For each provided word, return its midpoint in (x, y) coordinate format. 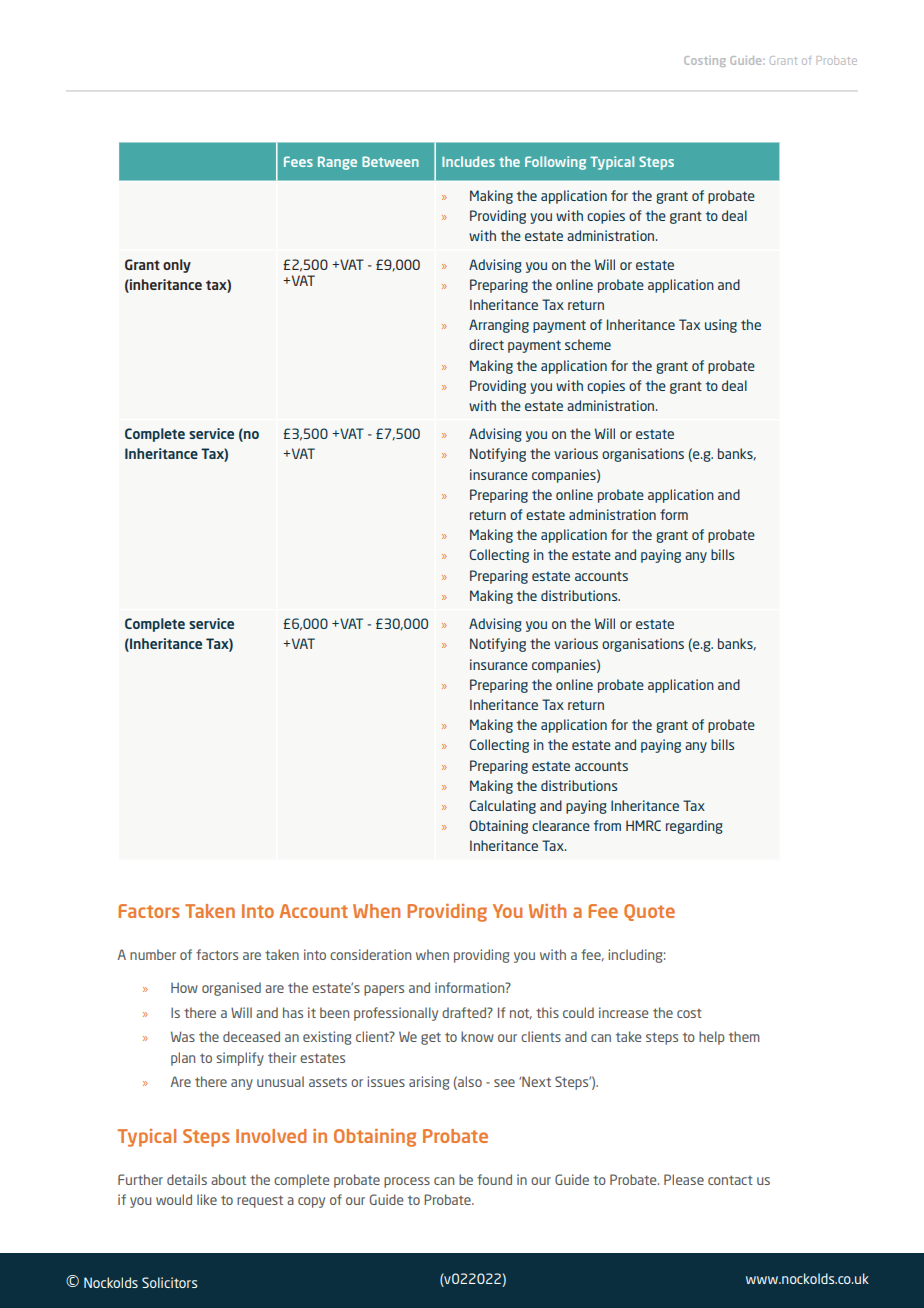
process (407, 1182)
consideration (370, 954)
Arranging (499, 326)
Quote (649, 912)
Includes (468, 161)
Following (555, 163)
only (177, 266)
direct (486, 344)
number (153, 954)
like (207, 1199)
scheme (588, 344)
